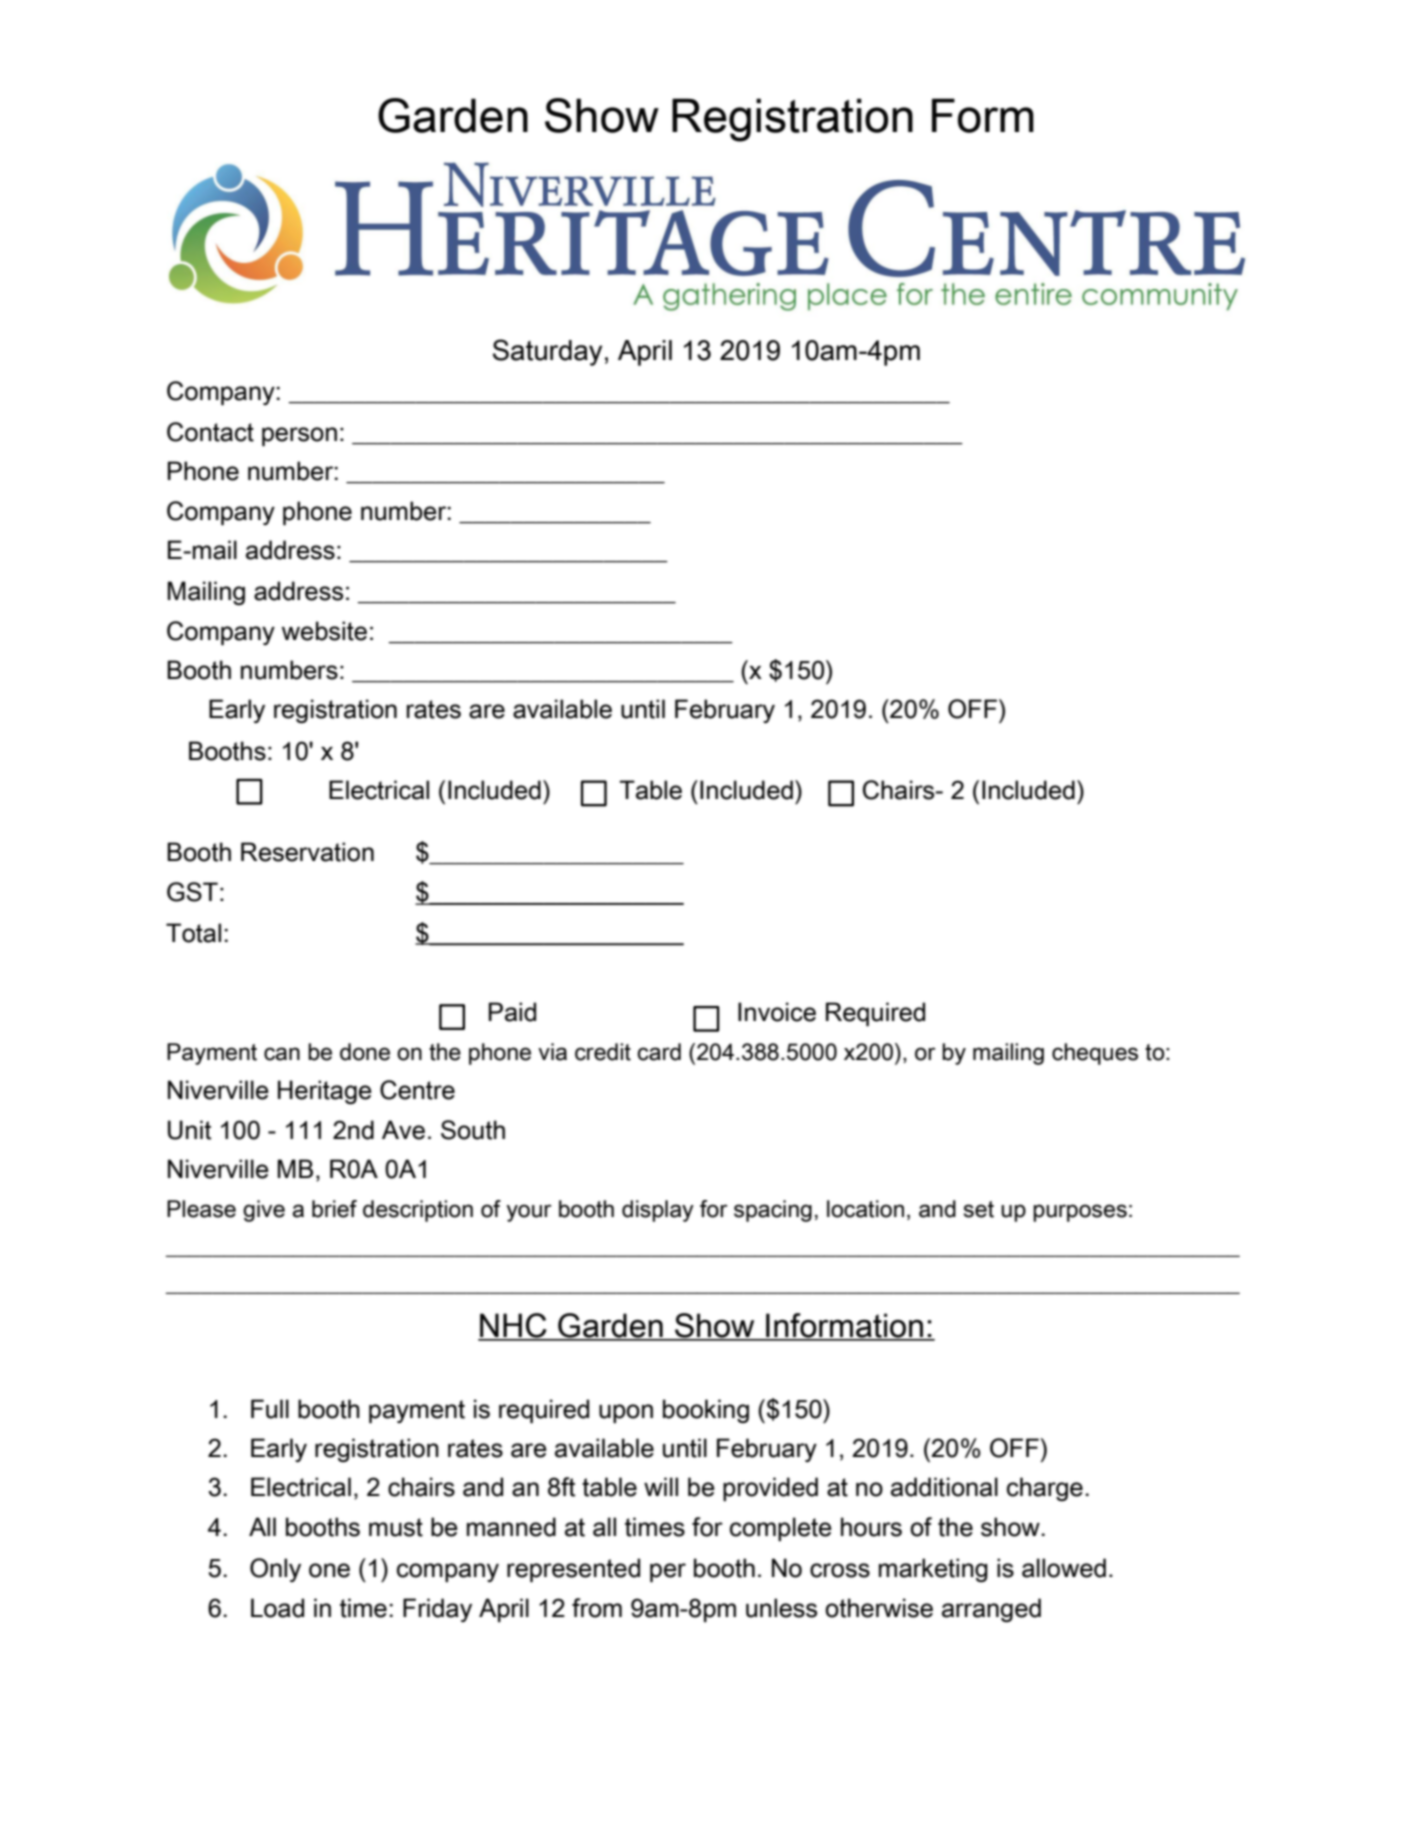  Describe the element at coordinates (547, 352) in the screenshot. I see `Saturday` at that location.
